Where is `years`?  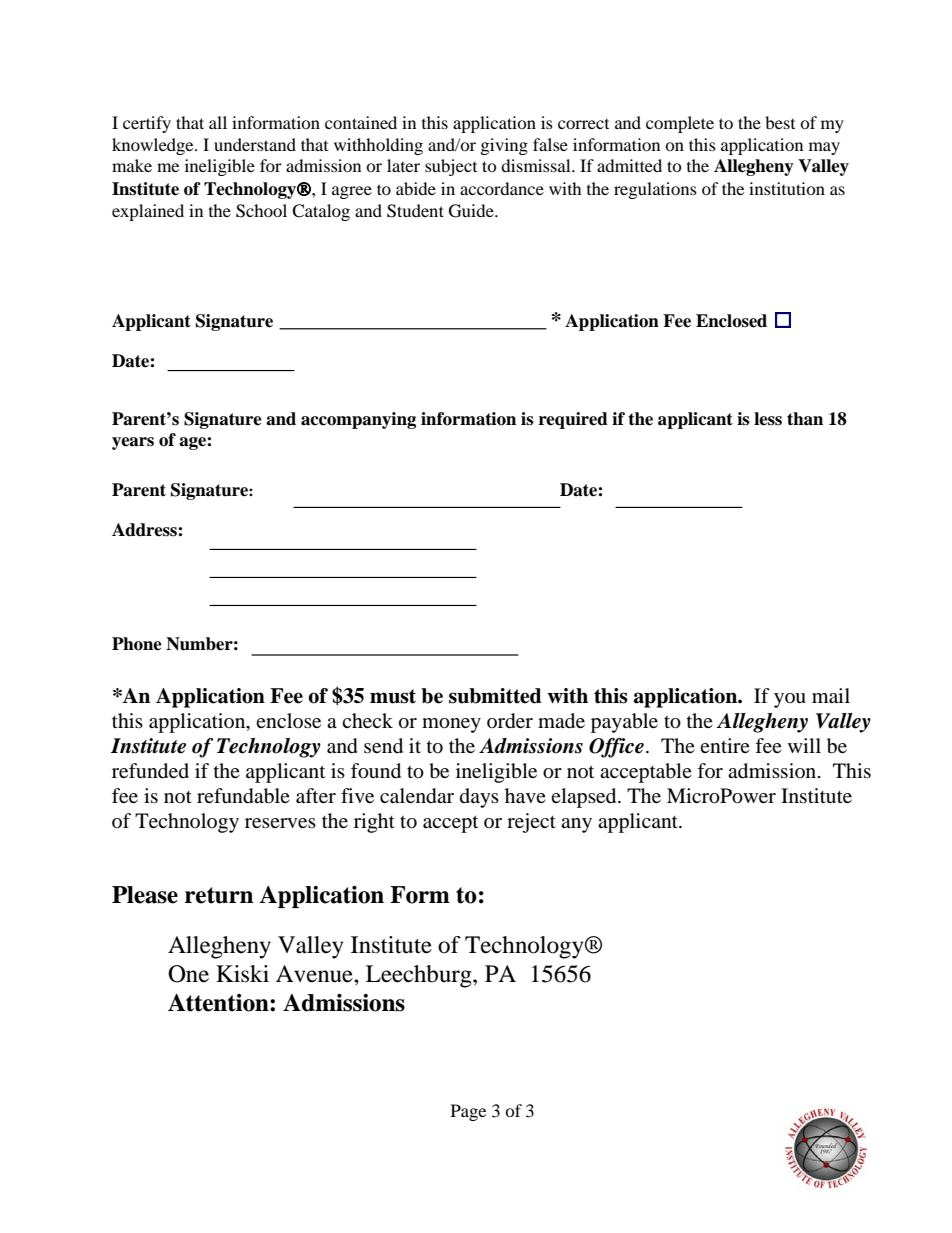
years is located at coordinates (133, 443).
